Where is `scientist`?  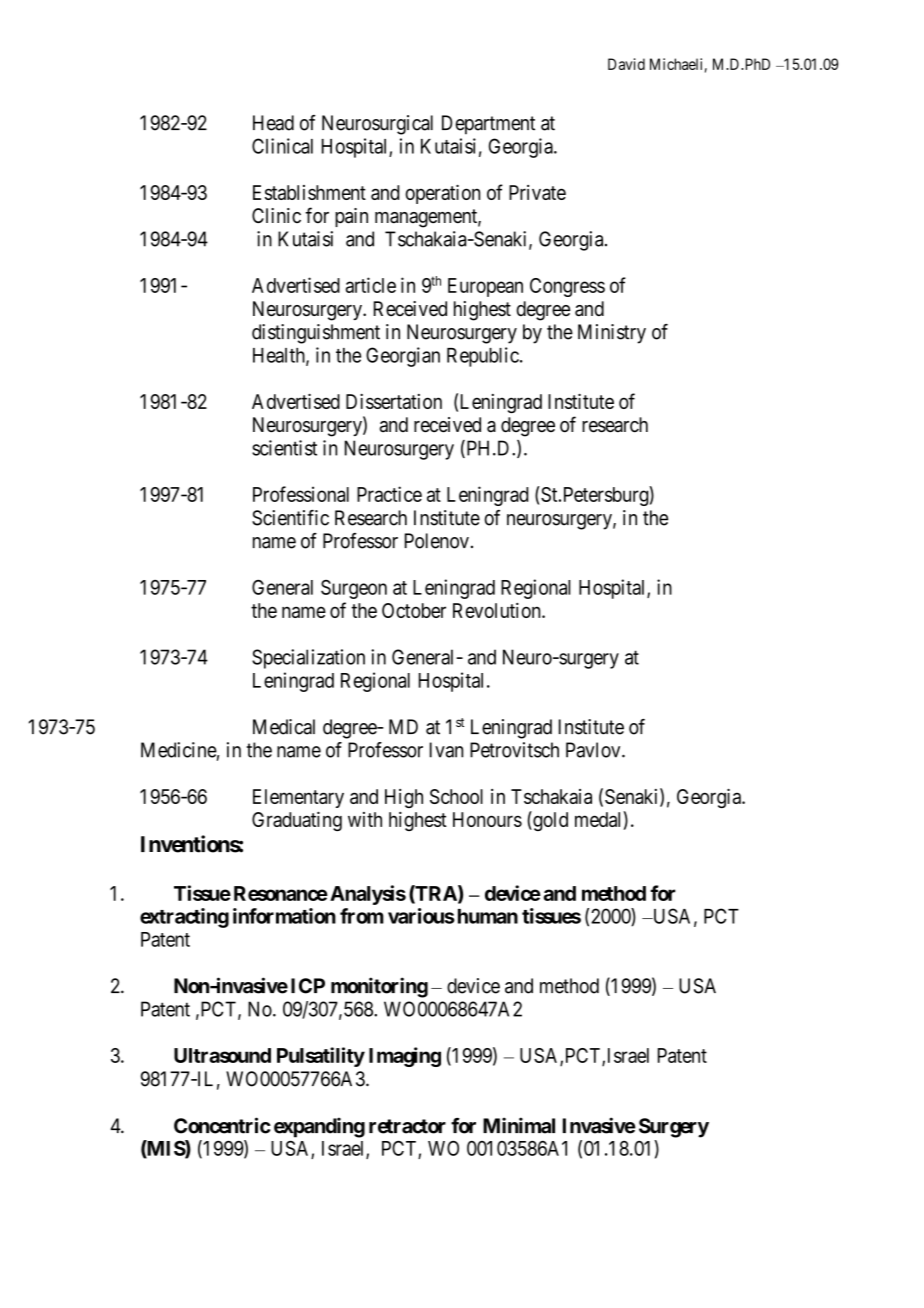 scientist is located at coordinates (284, 448).
